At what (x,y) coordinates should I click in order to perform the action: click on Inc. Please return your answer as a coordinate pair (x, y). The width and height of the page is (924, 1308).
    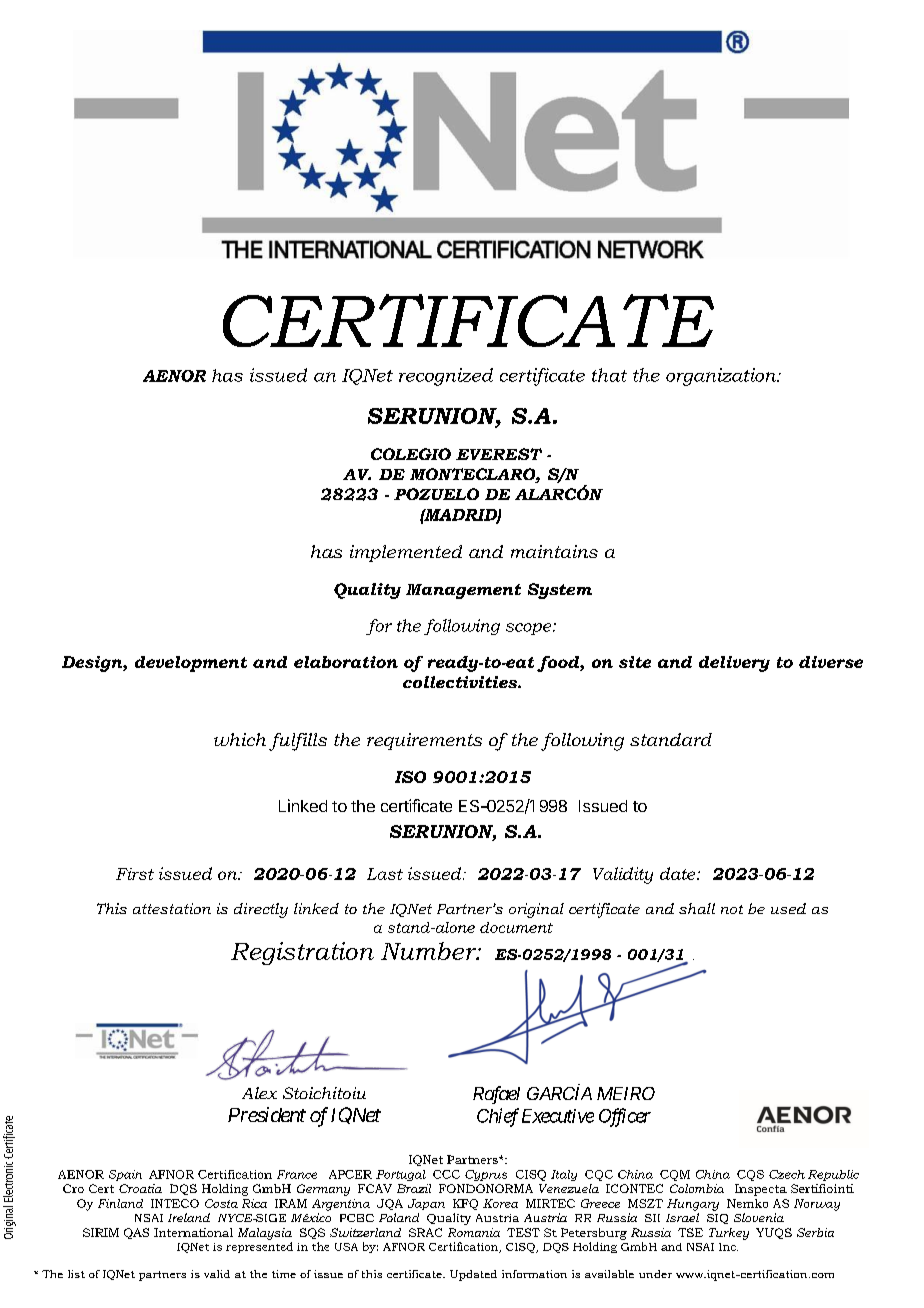
    Looking at the image, I should click on (728, 1247).
